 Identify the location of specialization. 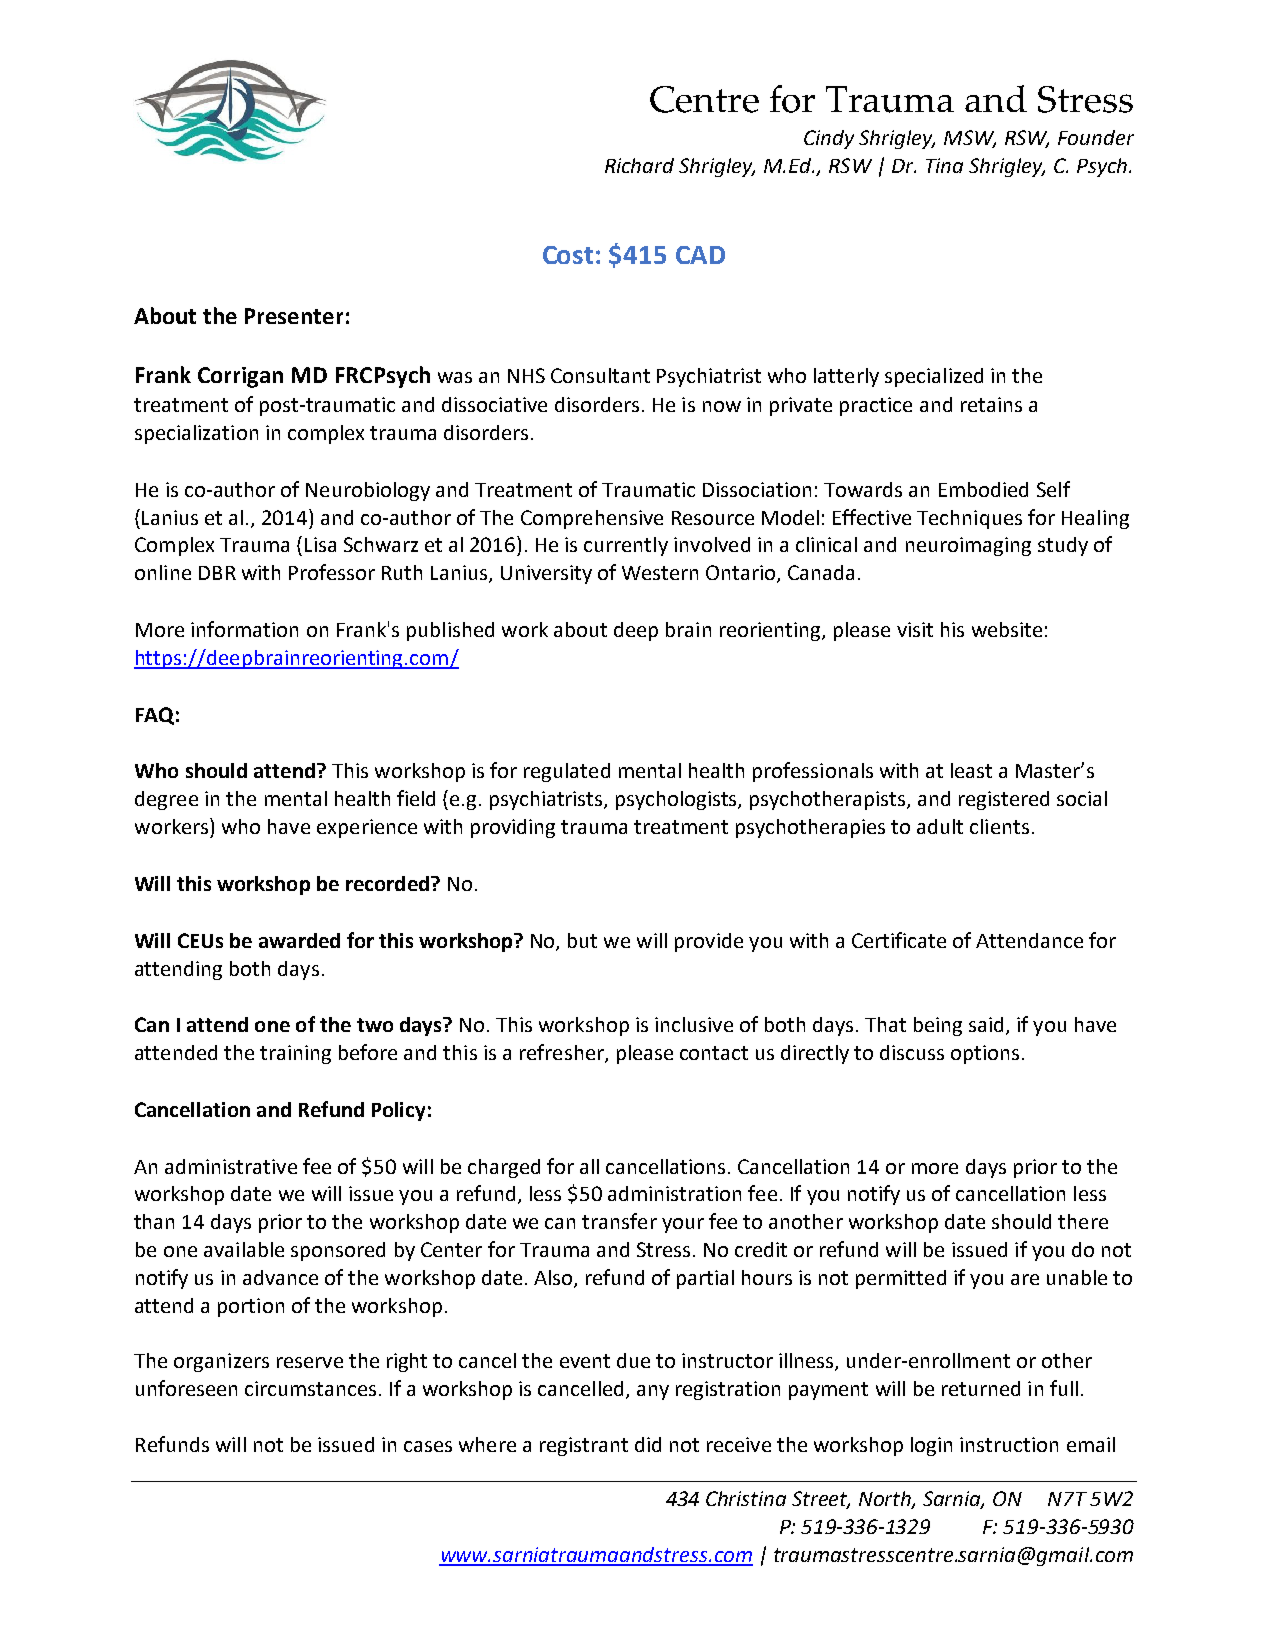
(196, 434).
